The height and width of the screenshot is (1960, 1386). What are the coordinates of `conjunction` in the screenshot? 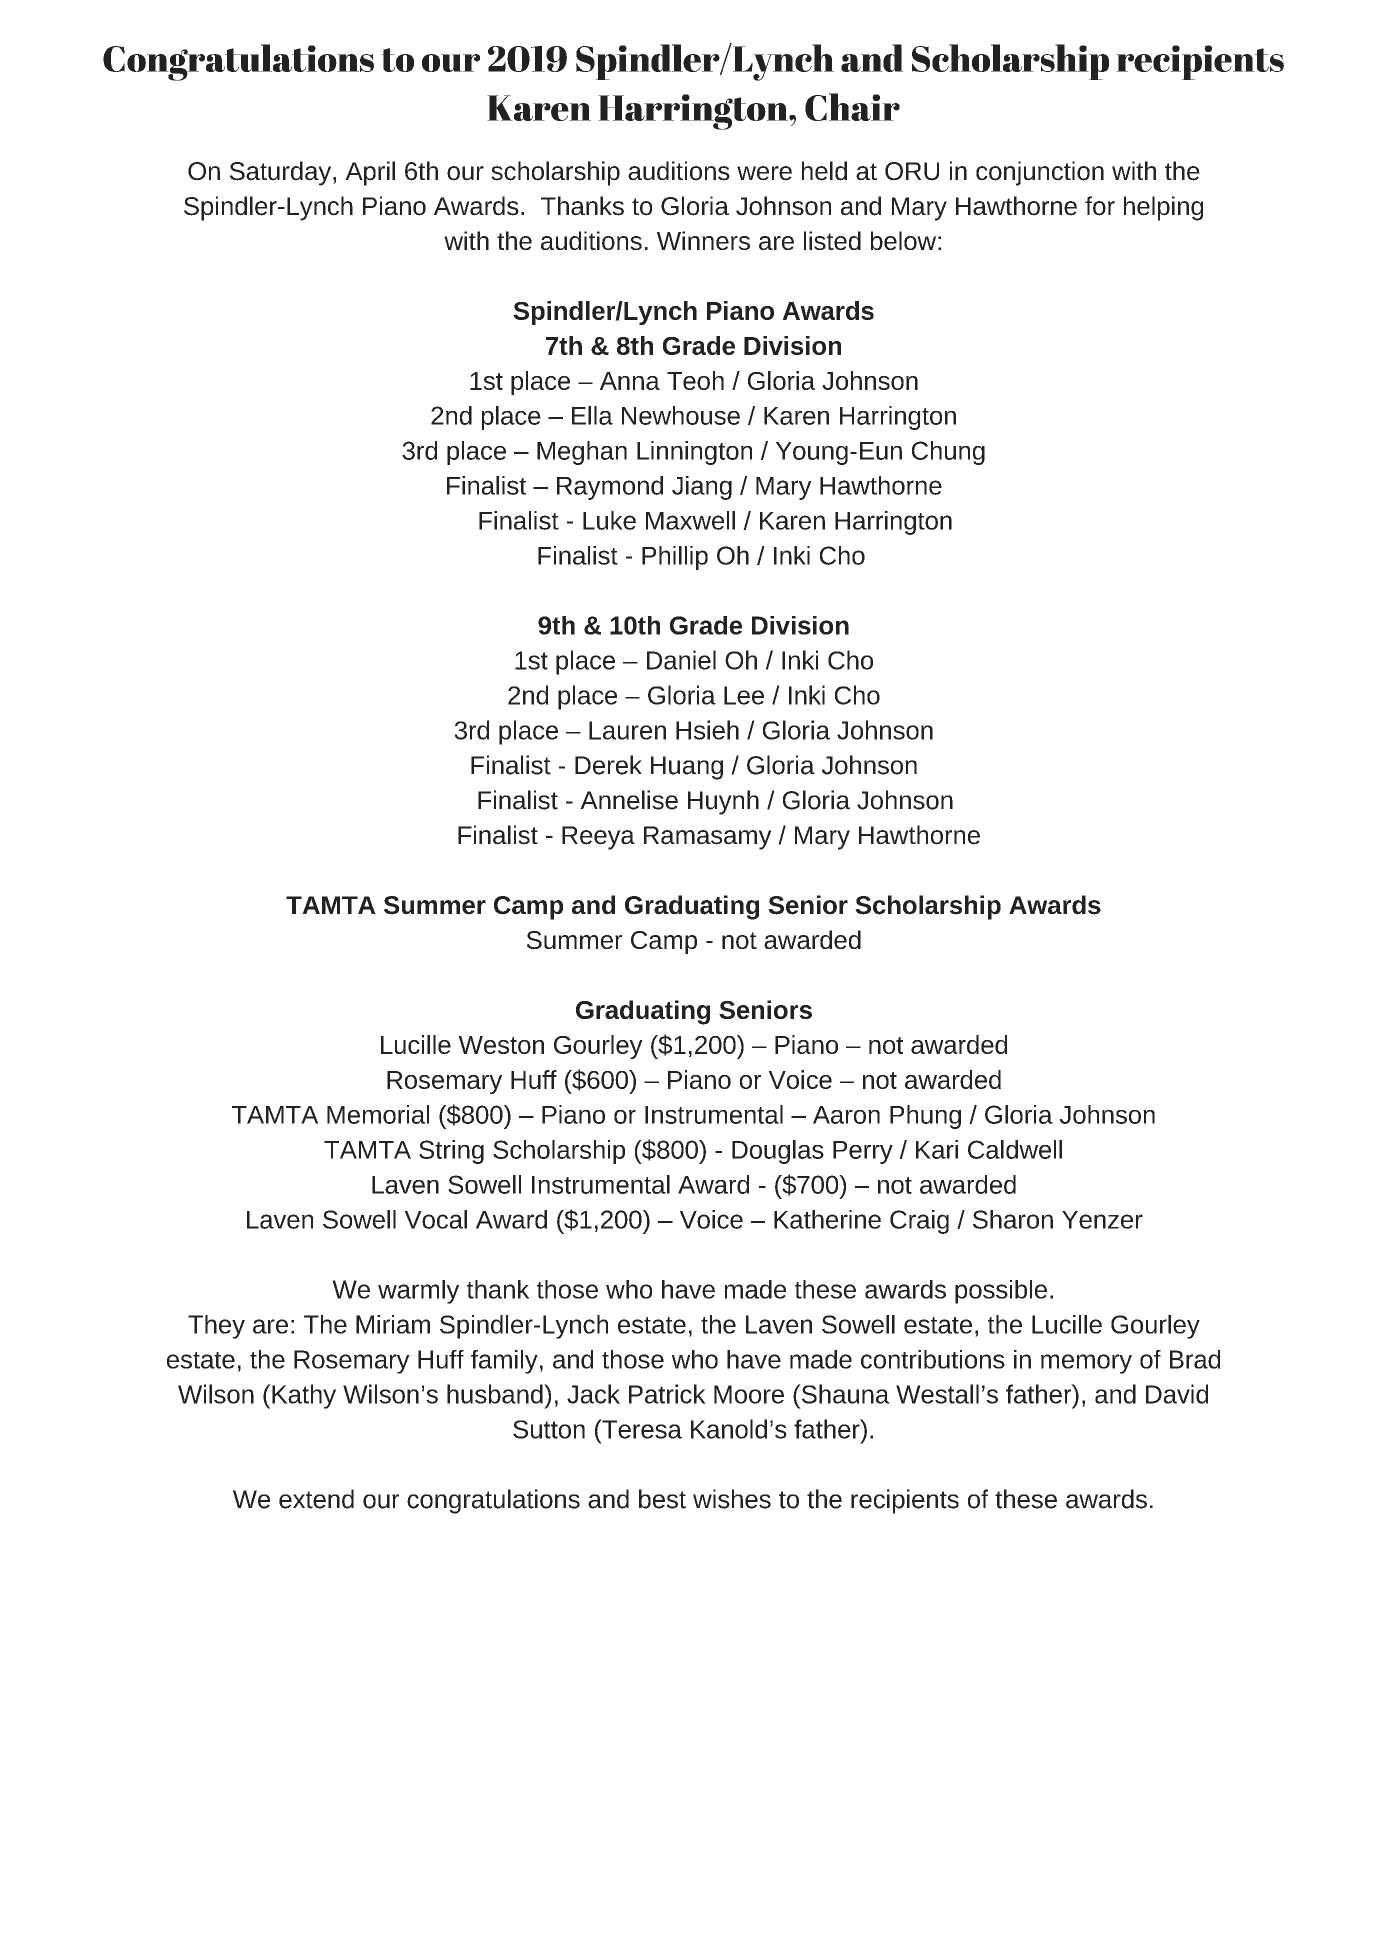 It's located at (1040, 173).
